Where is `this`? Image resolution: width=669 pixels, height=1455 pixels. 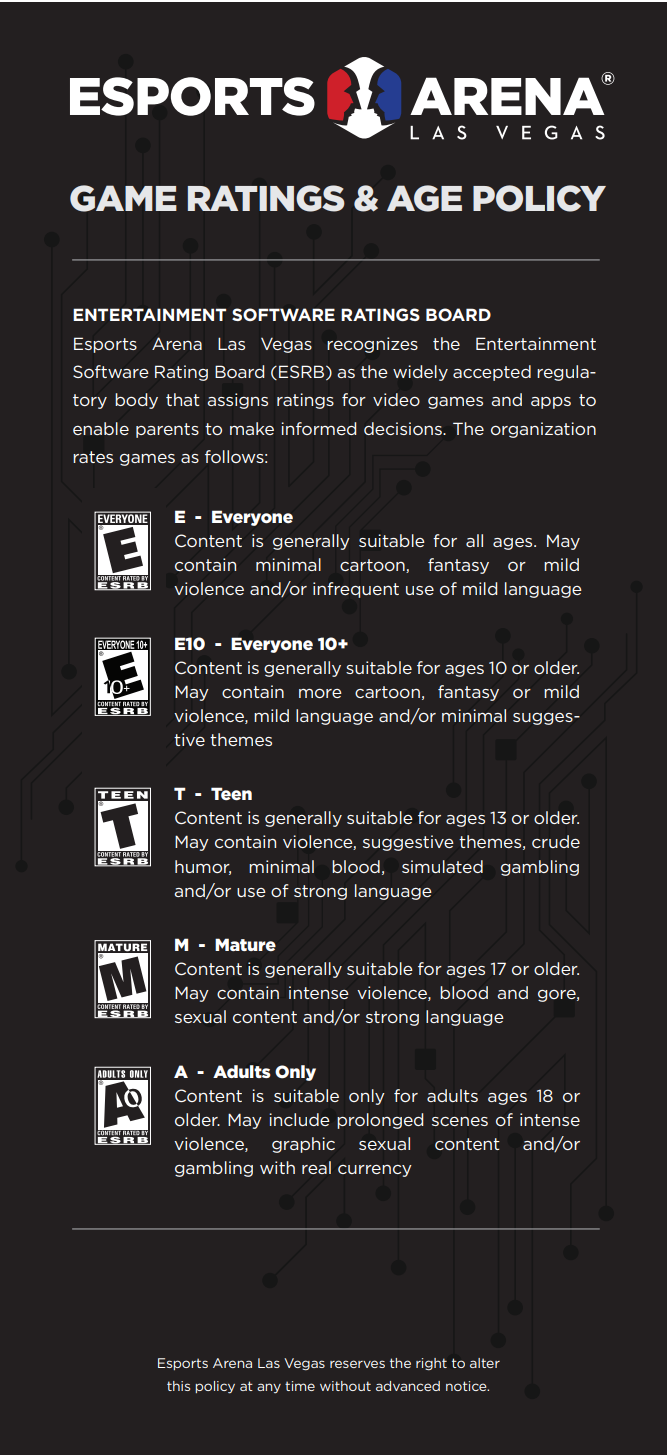
this is located at coordinates (178, 1386).
